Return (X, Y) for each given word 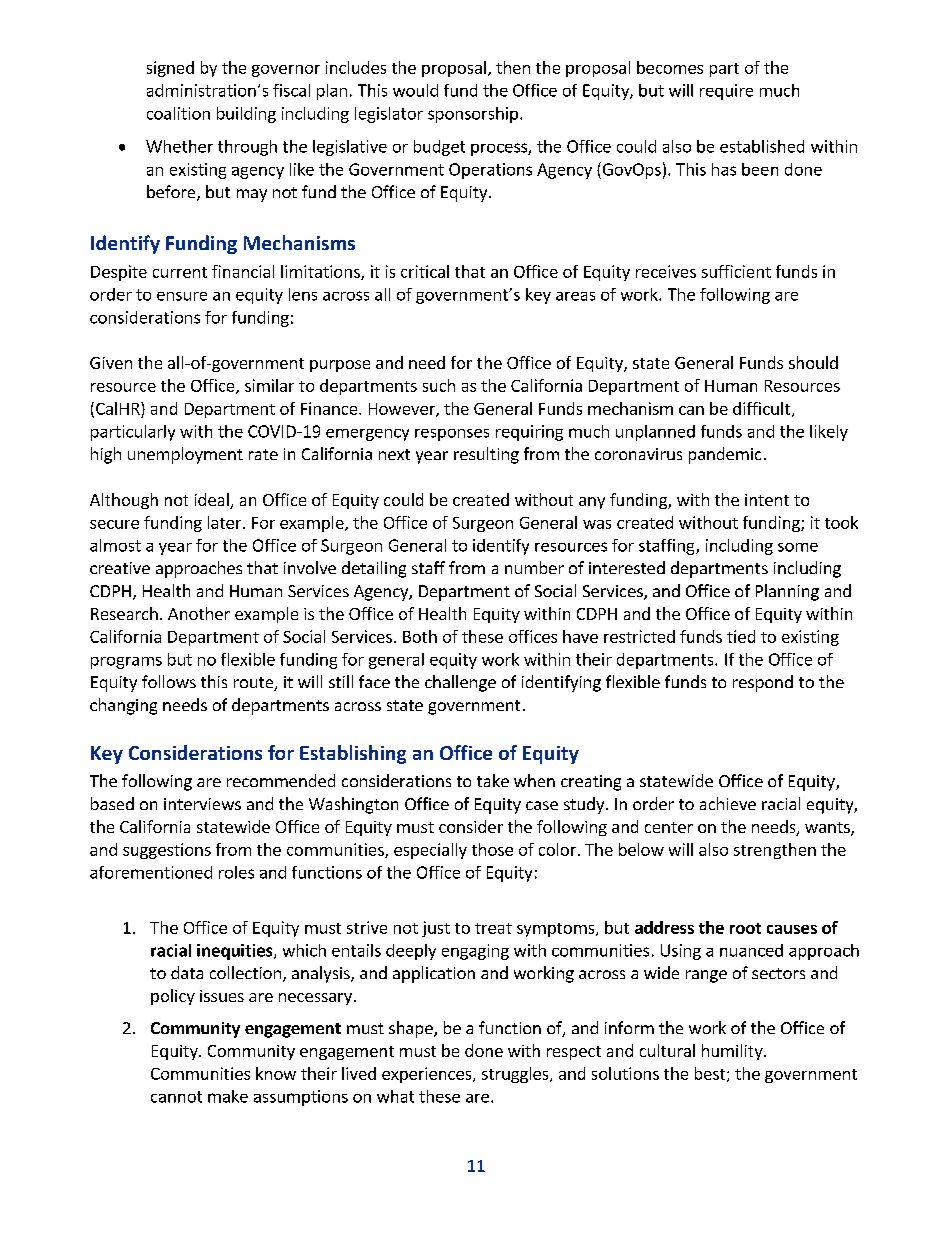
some (798, 547)
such (439, 385)
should (813, 362)
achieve (728, 803)
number (534, 567)
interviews (202, 804)
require (726, 92)
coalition (178, 113)
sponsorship (473, 115)
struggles (516, 1075)
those (492, 849)
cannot (176, 1097)
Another (199, 613)
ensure (182, 296)
